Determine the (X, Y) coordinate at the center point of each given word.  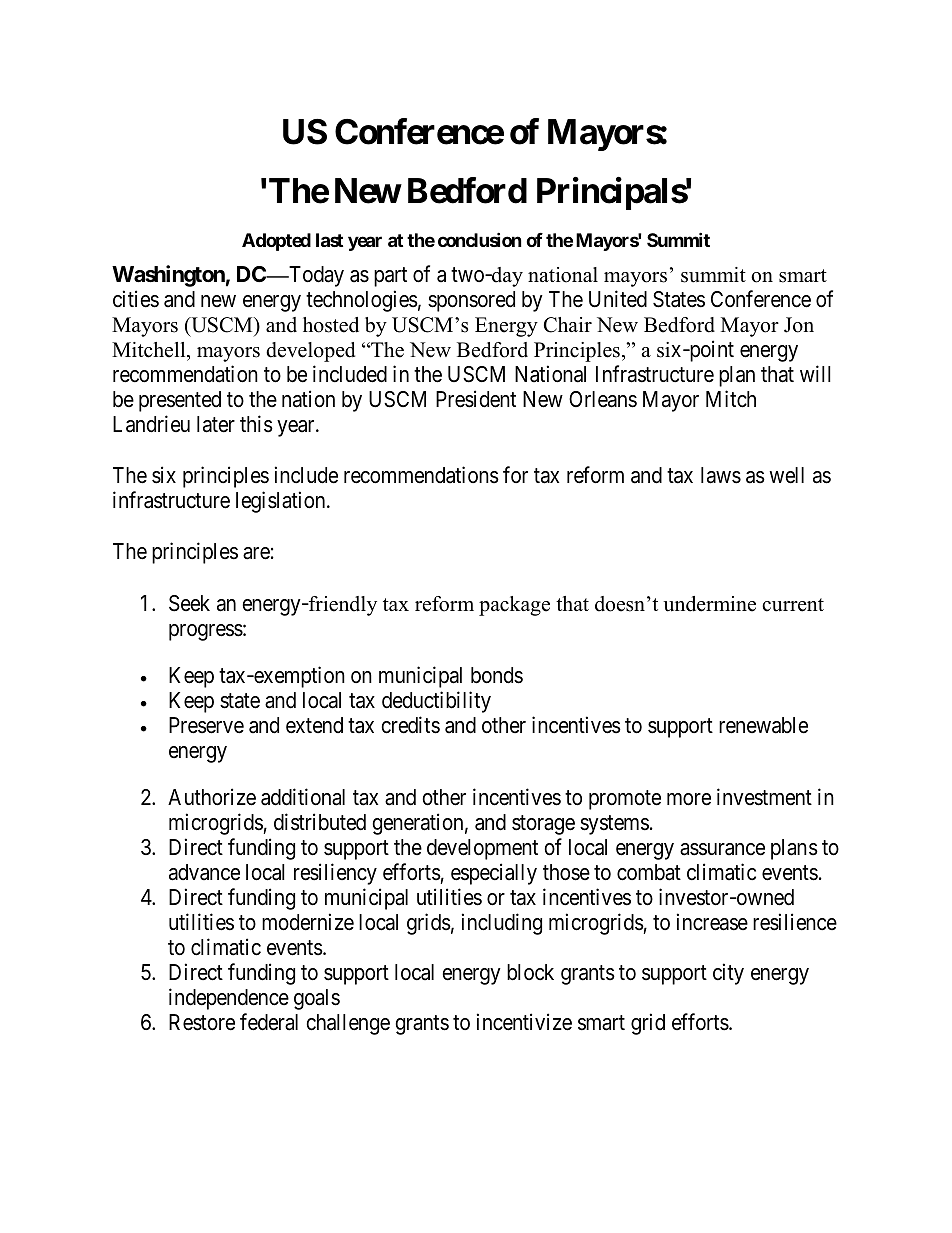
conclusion (480, 239)
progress (206, 632)
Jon (799, 325)
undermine (709, 604)
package (514, 606)
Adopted (276, 242)
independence (229, 999)
